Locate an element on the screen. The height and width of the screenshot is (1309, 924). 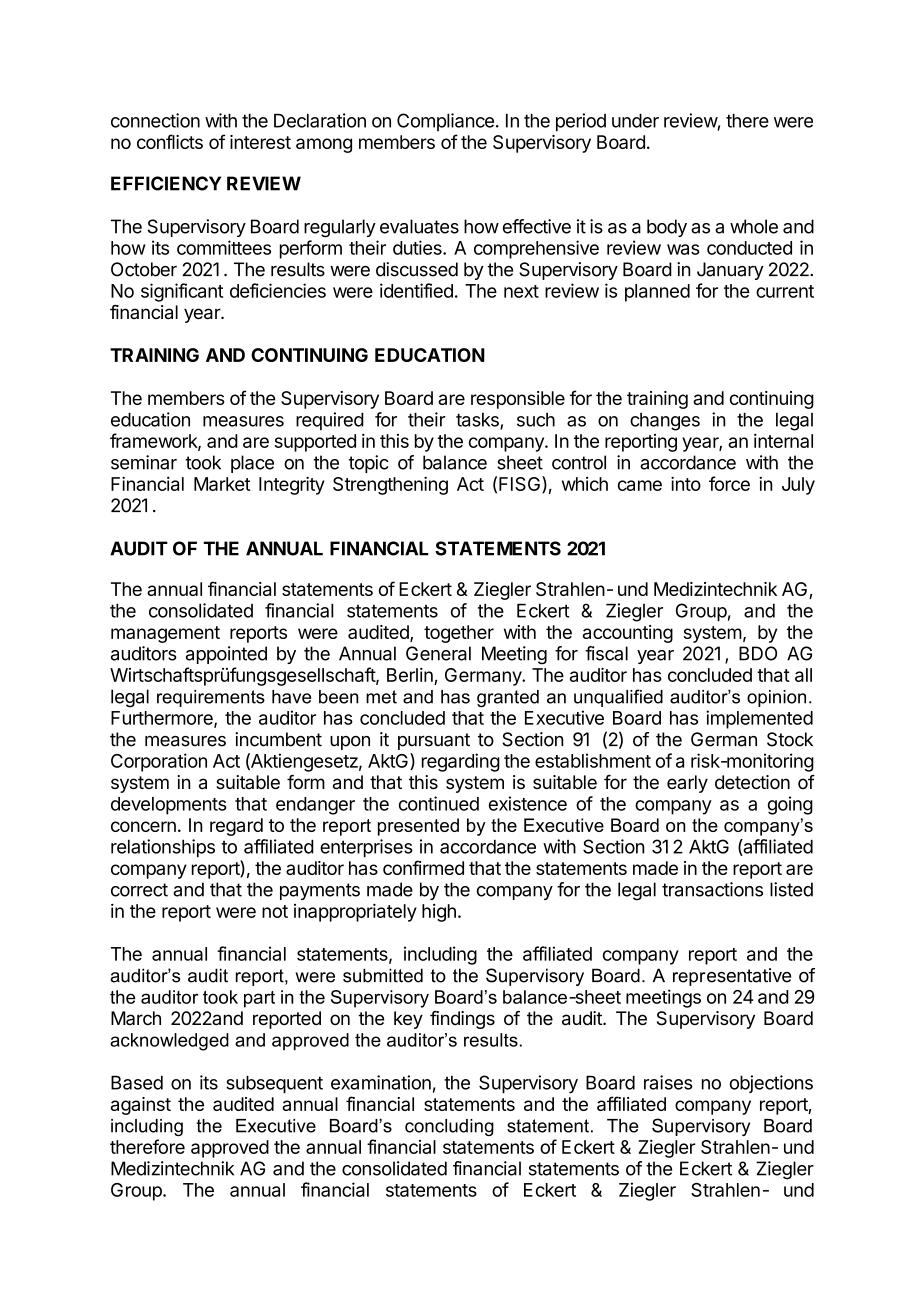
tasks is located at coordinates (478, 421).
